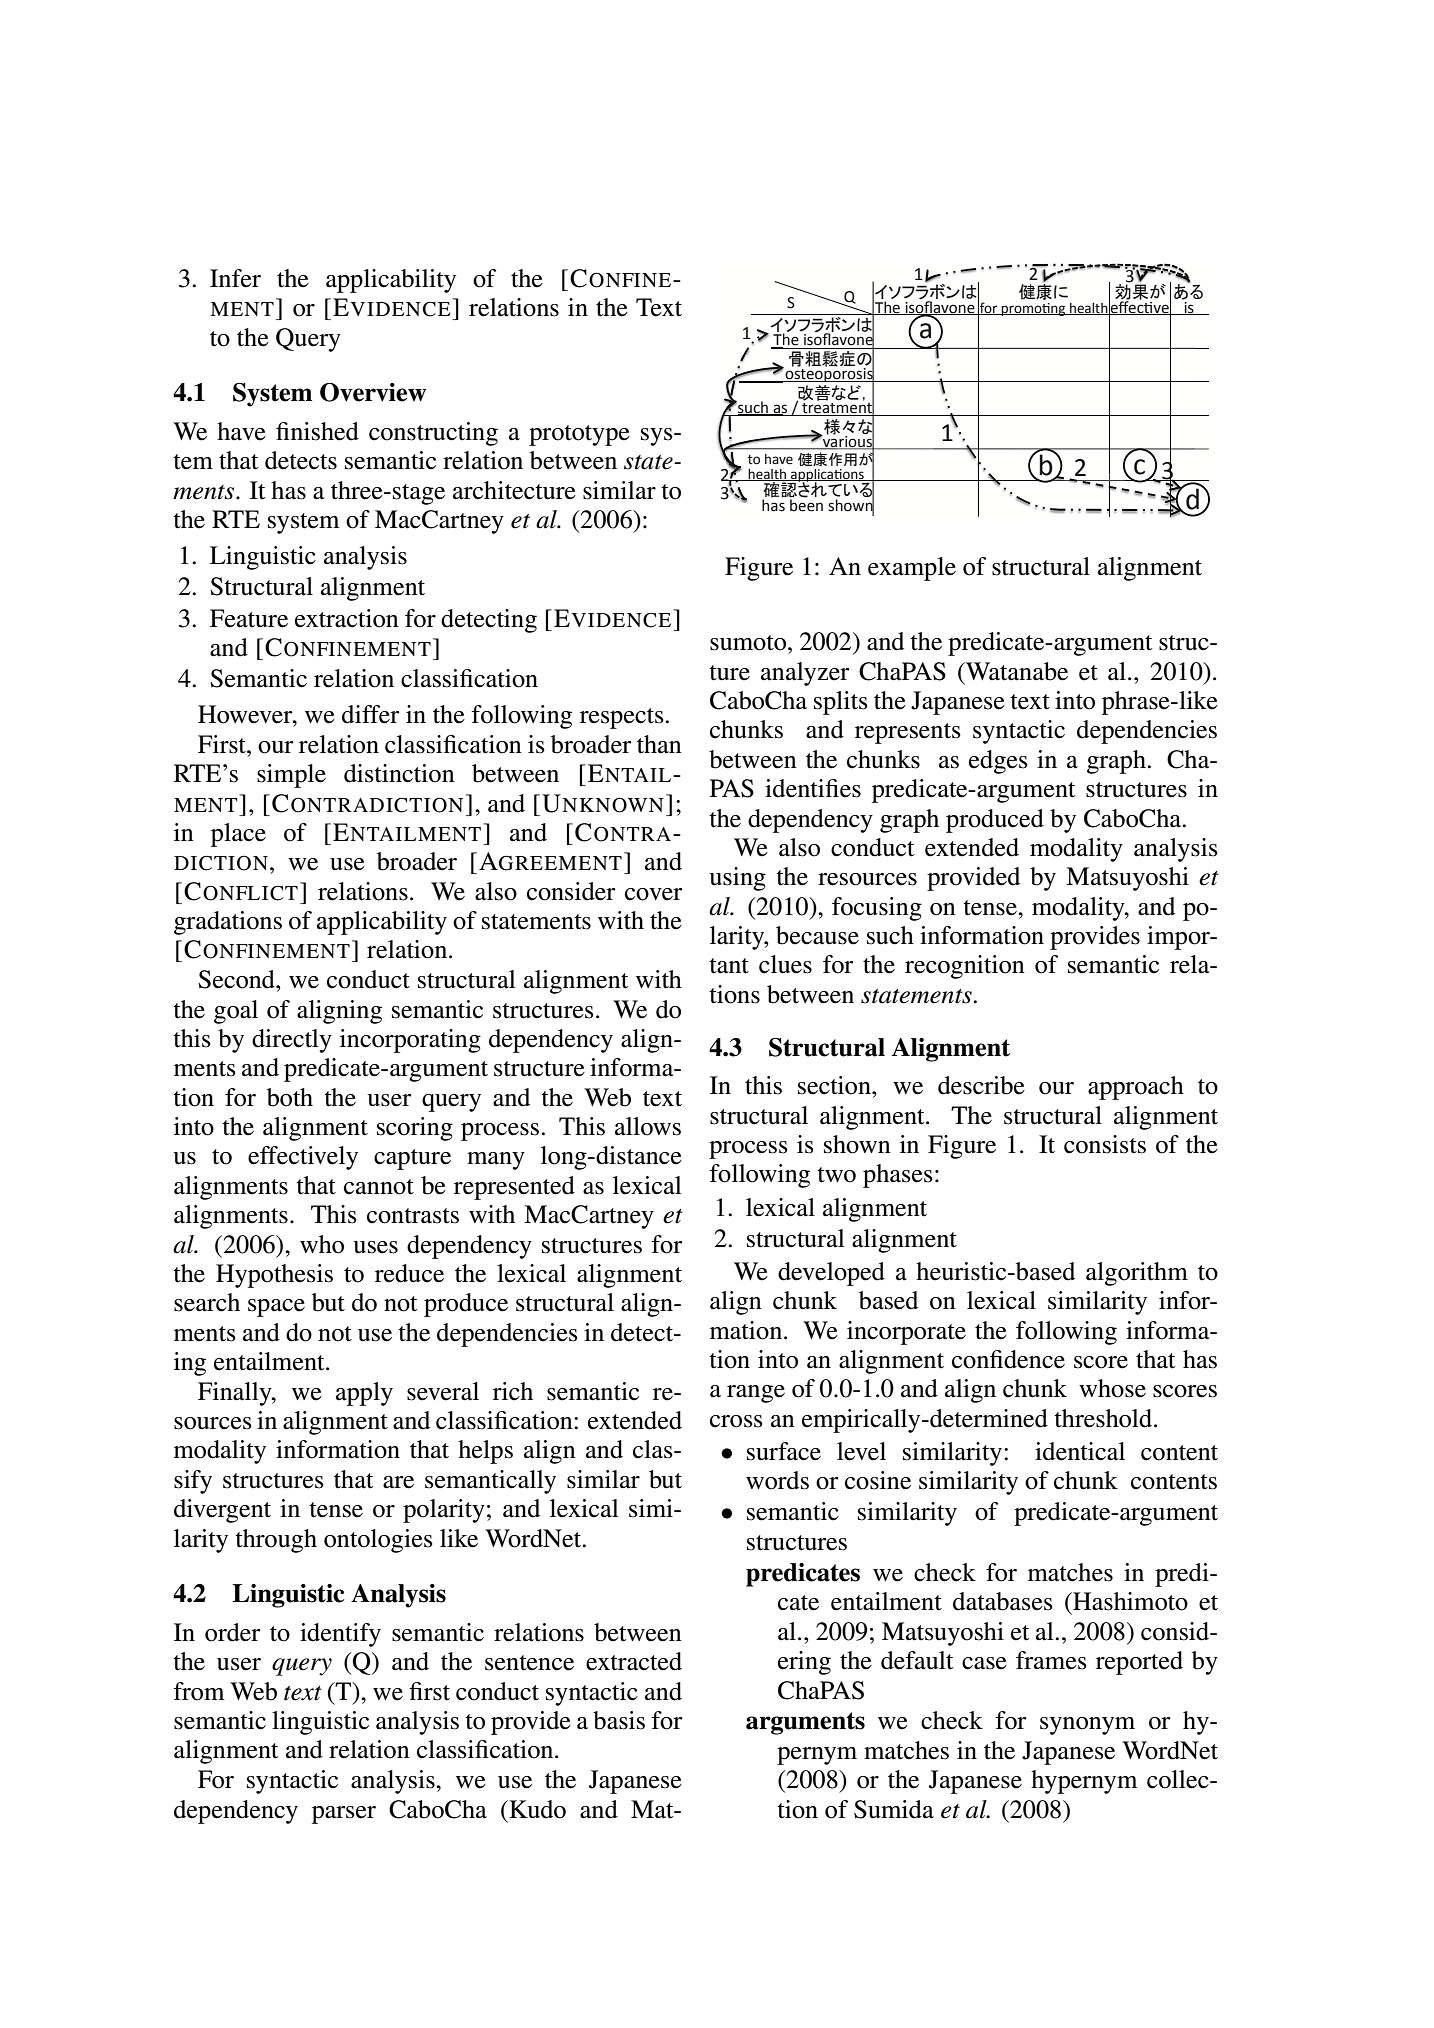 The width and height of the page is (1434, 2028). I want to click on parser, so click(344, 1815).
